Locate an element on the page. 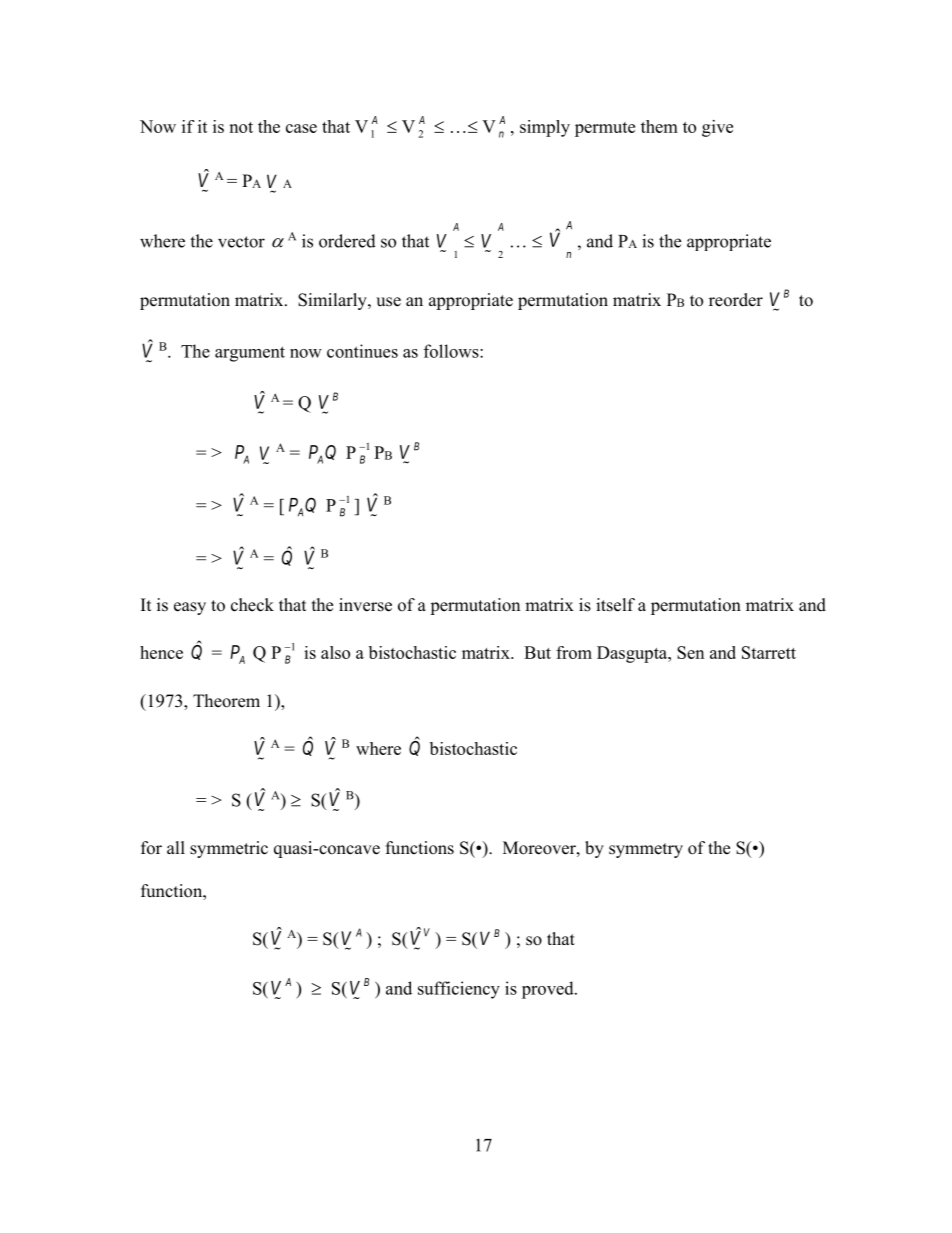  sufficiency is located at coordinates (459, 990).
